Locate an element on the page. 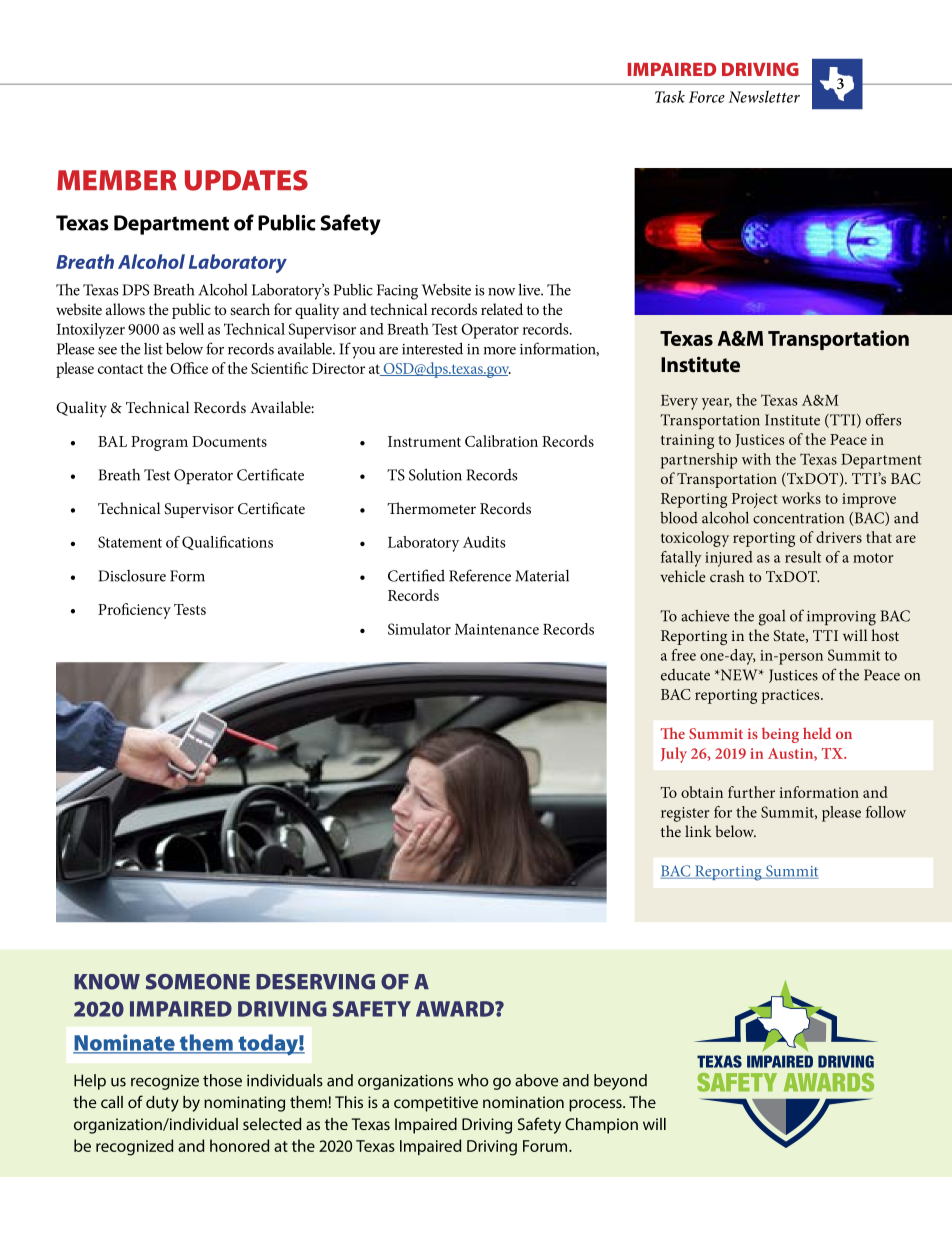 This image has height=1233, width=952. duty is located at coordinates (162, 1104).
